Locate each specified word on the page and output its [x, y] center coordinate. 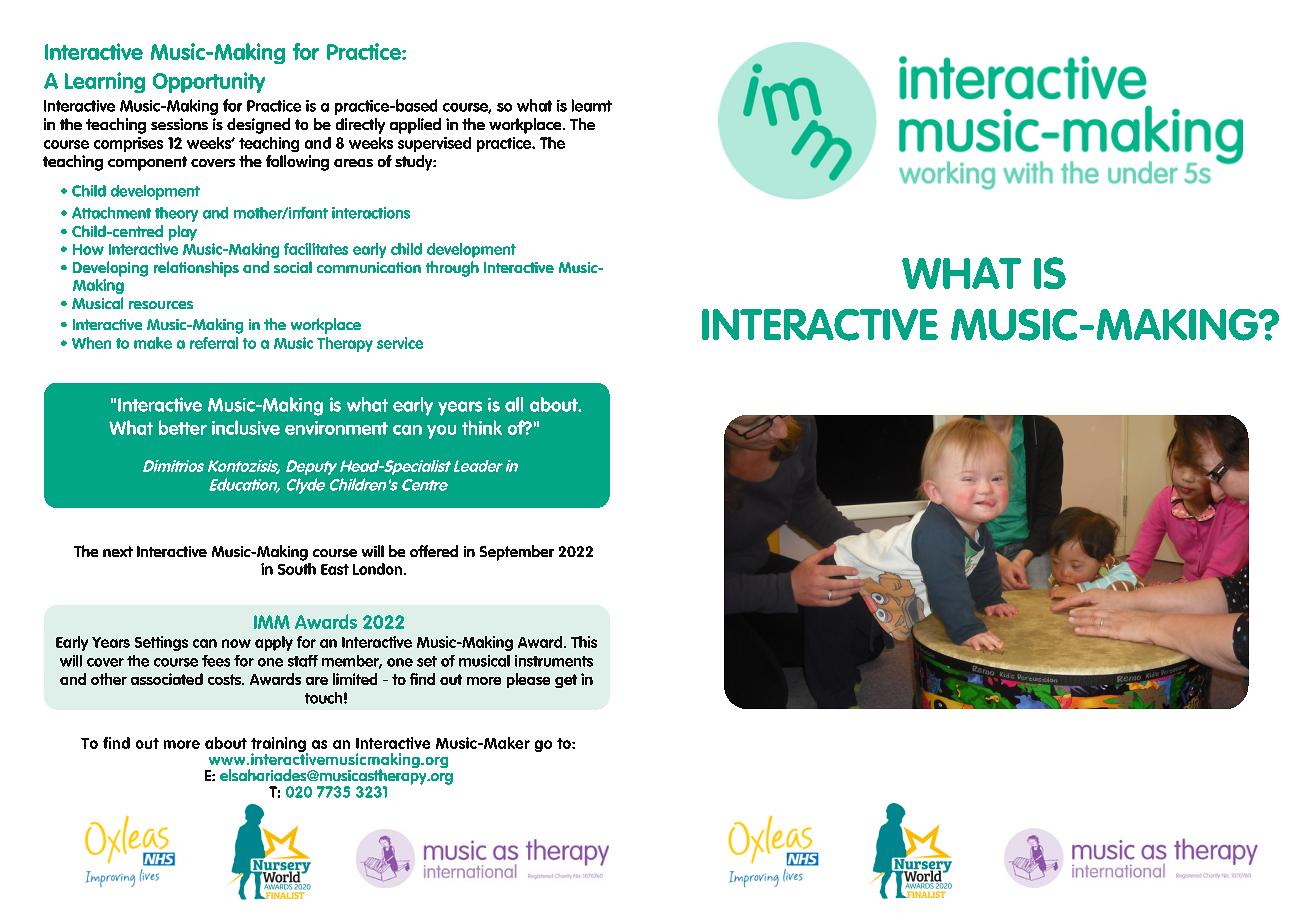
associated [167, 679]
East [335, 569]
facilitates [316, 249]
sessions [179, 124]
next [118, 551]
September [517, 553]
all [514, 404]
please [528, 680]
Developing [110, 269]
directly [360, 126]
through [452, 269]
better [183, 427]
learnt [592, 105]
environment [336, 428]
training [279, 746]
